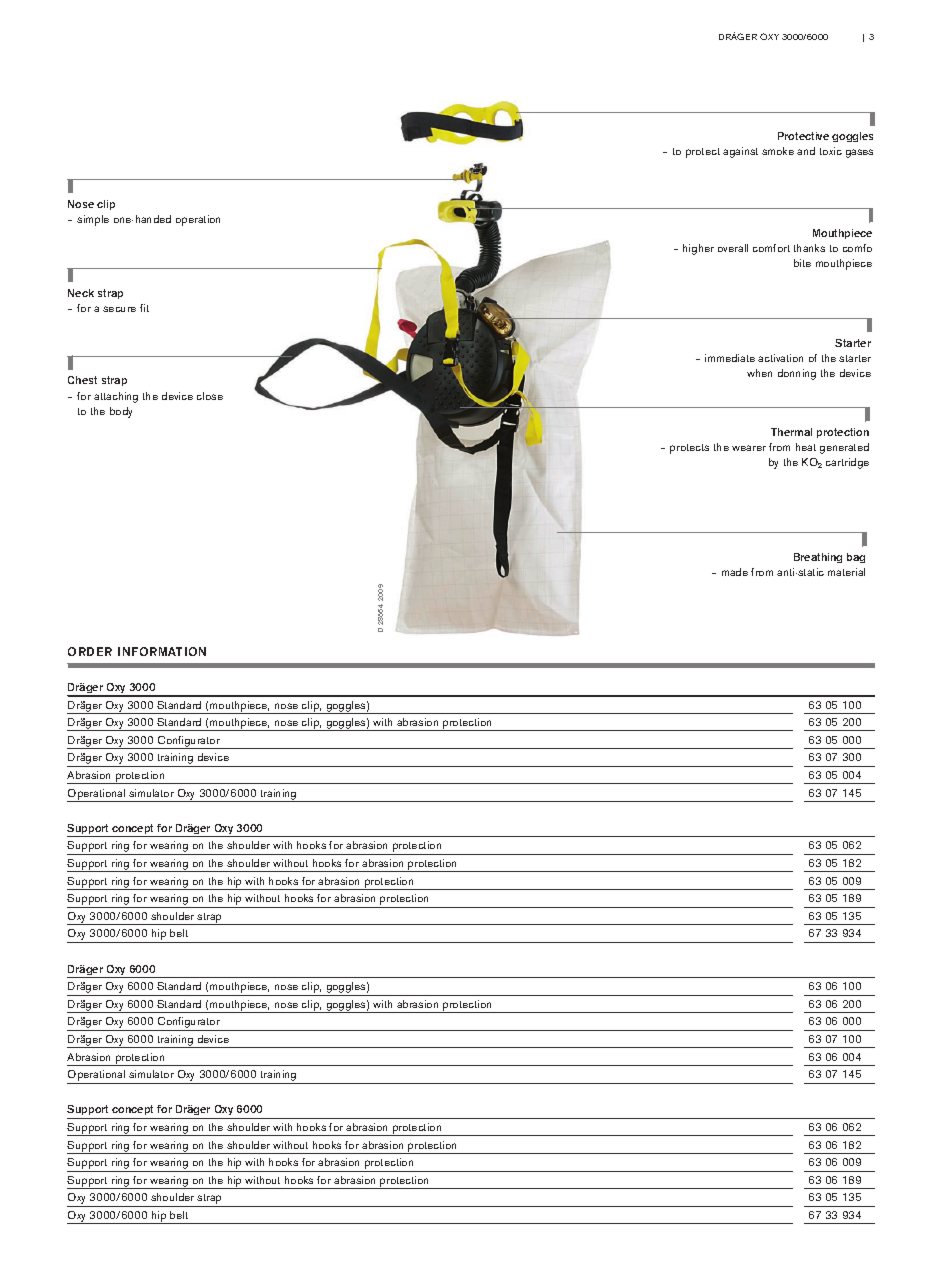  What do you see at coordinates (778, 151) in the screenshot?
I see `smoke` at bounding box center [778, 151].
